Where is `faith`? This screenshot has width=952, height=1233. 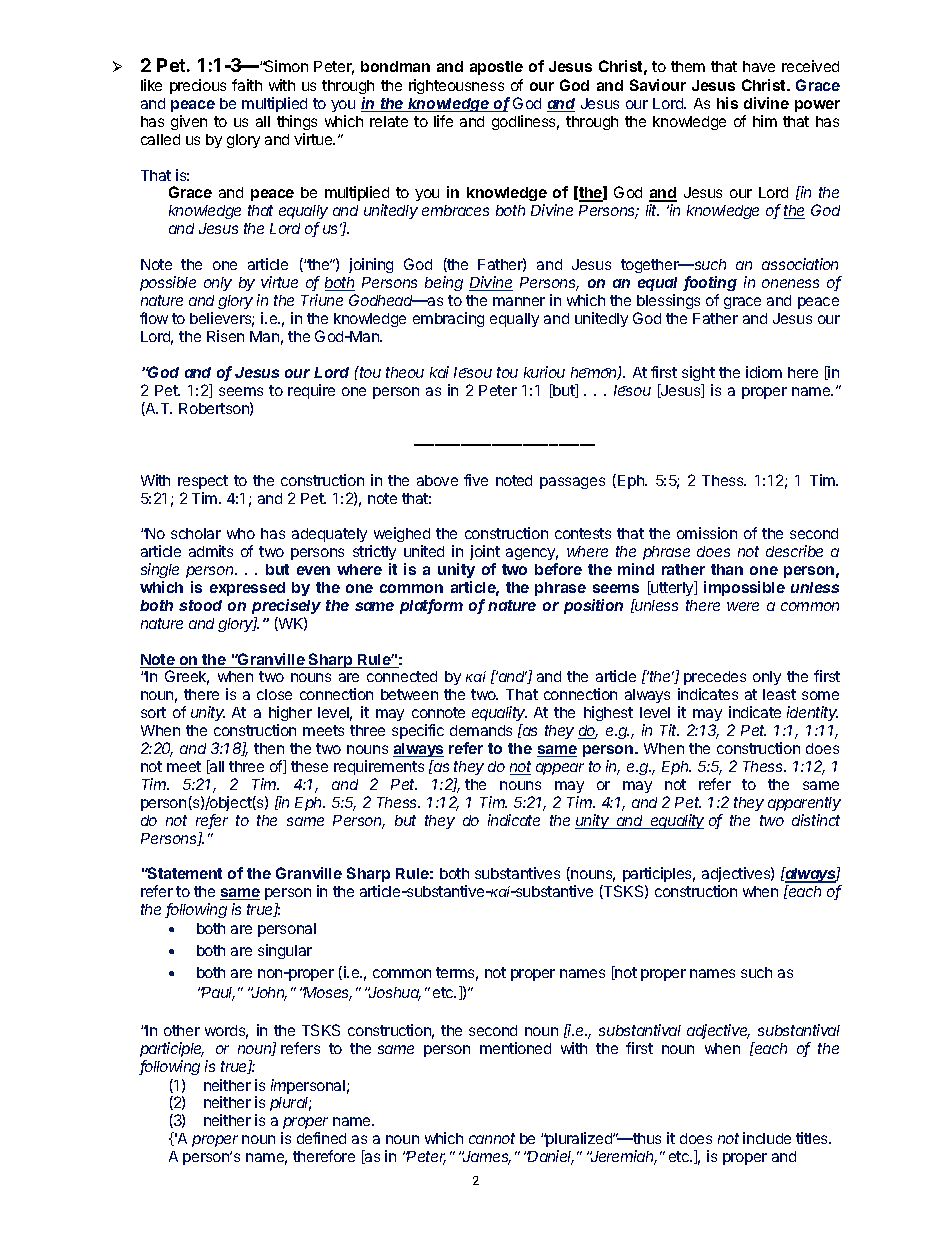
faith is located at coordinates (247, 85).
